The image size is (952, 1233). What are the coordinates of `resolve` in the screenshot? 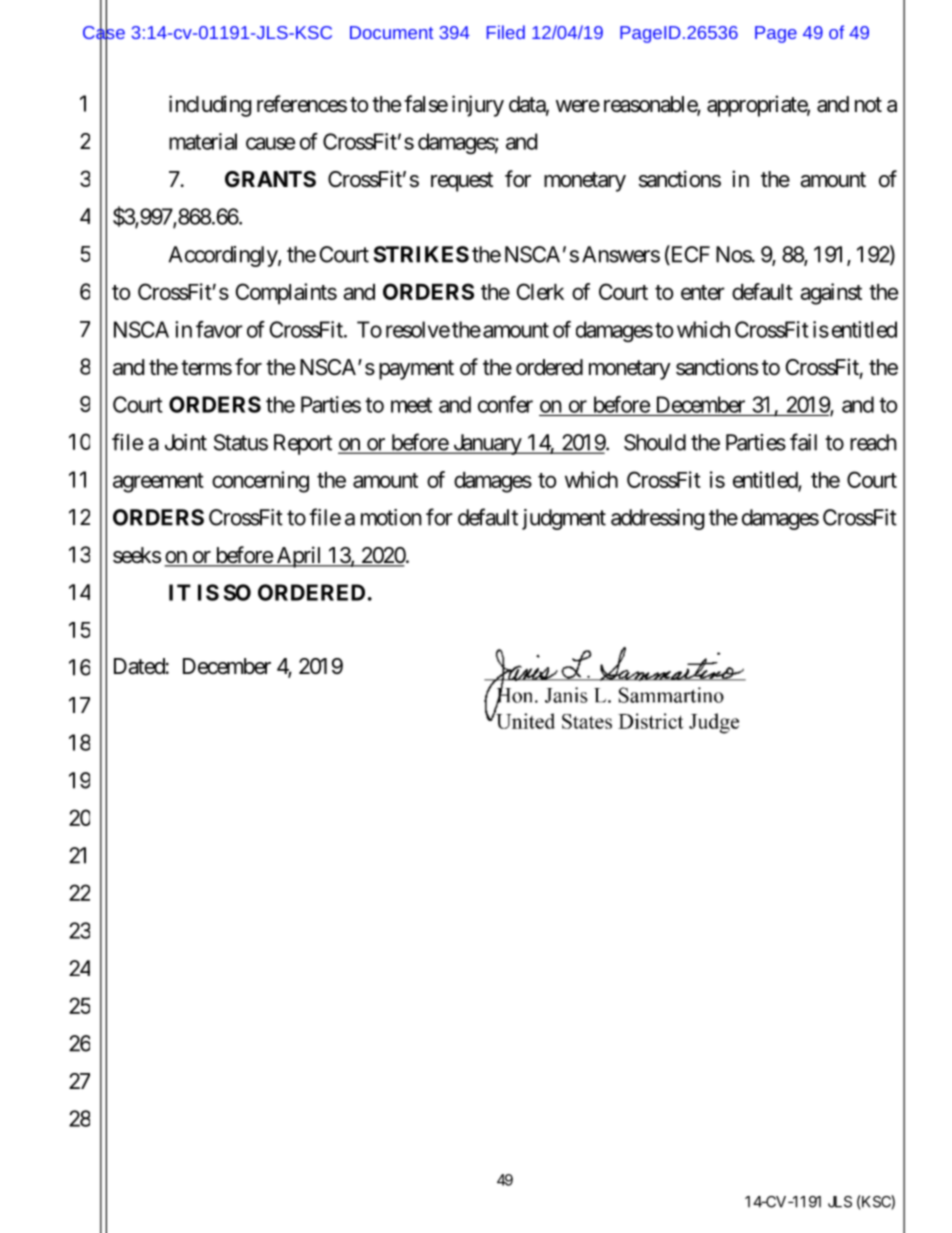 It's located at (418, 329).
